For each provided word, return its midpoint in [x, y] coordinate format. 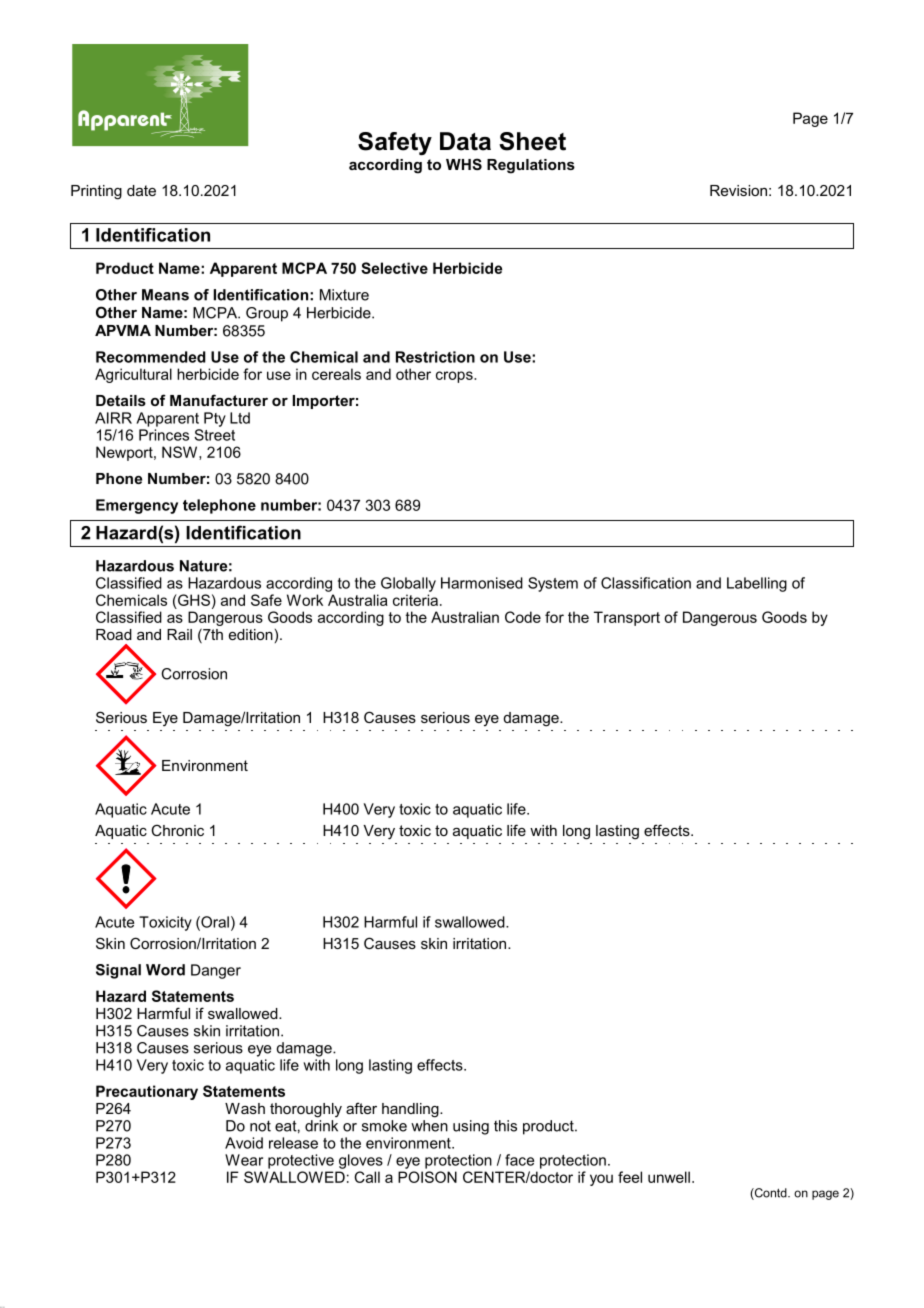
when [429, 1126]
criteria [417, 600]
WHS [464, 164]
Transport [627, 618]
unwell [669, 1177]
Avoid [244, 1143]
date [141, 190]
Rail [179, 634]
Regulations [531, 166]
